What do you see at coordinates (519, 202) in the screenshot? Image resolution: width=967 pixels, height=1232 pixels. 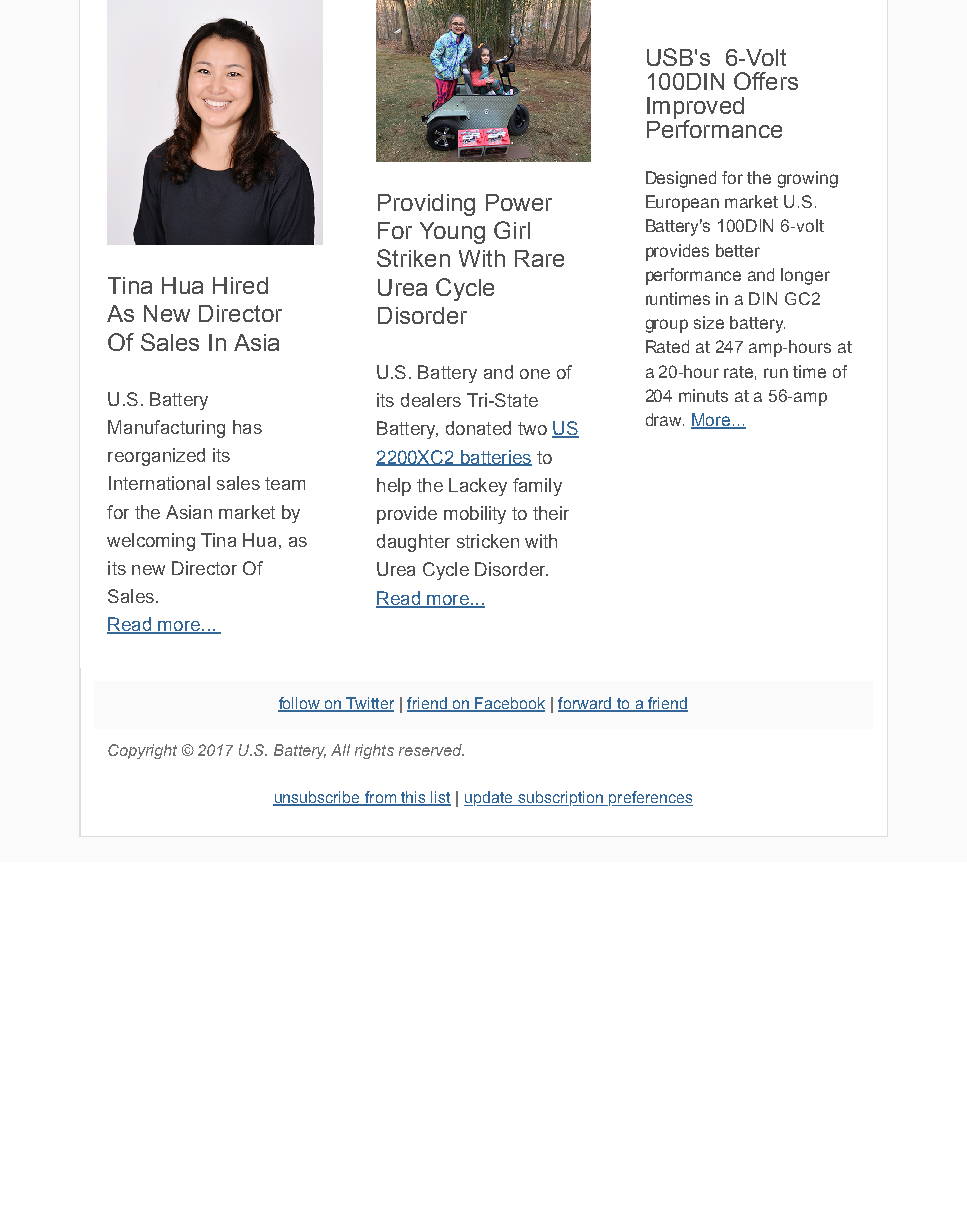 I see `Power` at bounding box center [519, 202].
